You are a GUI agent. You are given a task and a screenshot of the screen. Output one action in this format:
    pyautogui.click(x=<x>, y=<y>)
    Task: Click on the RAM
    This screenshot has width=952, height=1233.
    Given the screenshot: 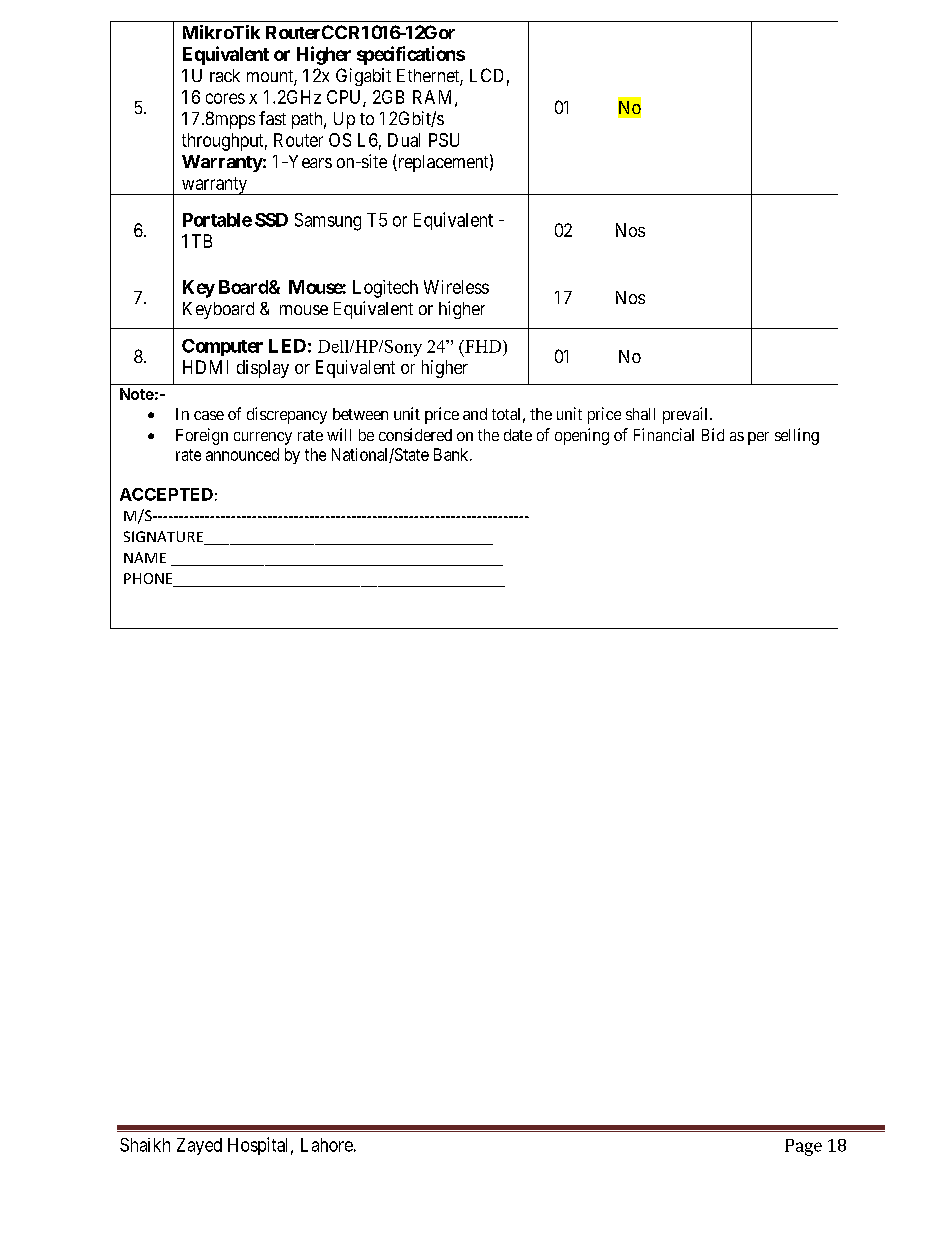 What is the action you would take?
    pyautogui.click(x=434, y=98)
